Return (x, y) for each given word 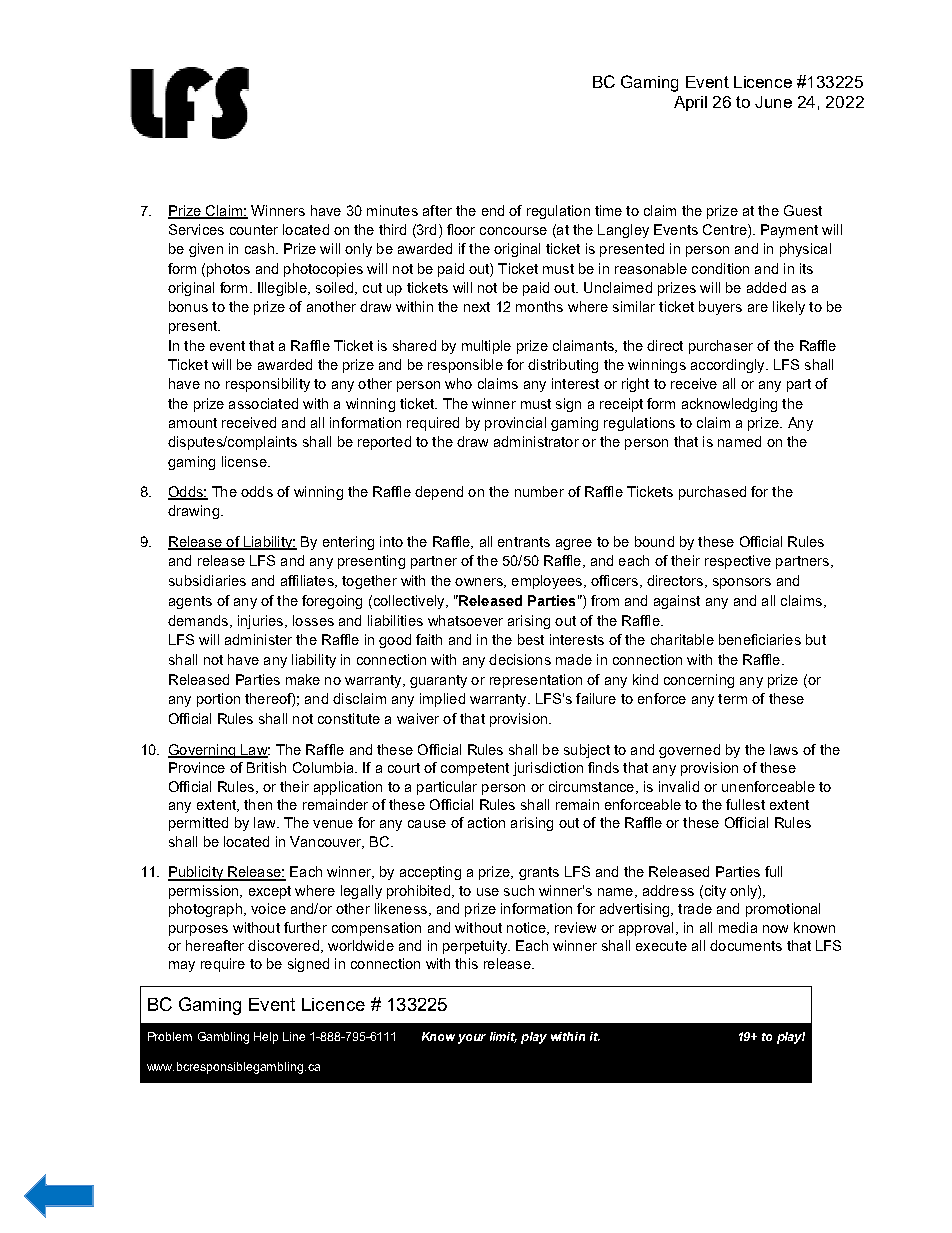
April (690, 103)
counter (254, 230)
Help (266, 1038)
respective (738, 562)
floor (461, 229)
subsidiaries (207, 580)
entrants (524, 542)
